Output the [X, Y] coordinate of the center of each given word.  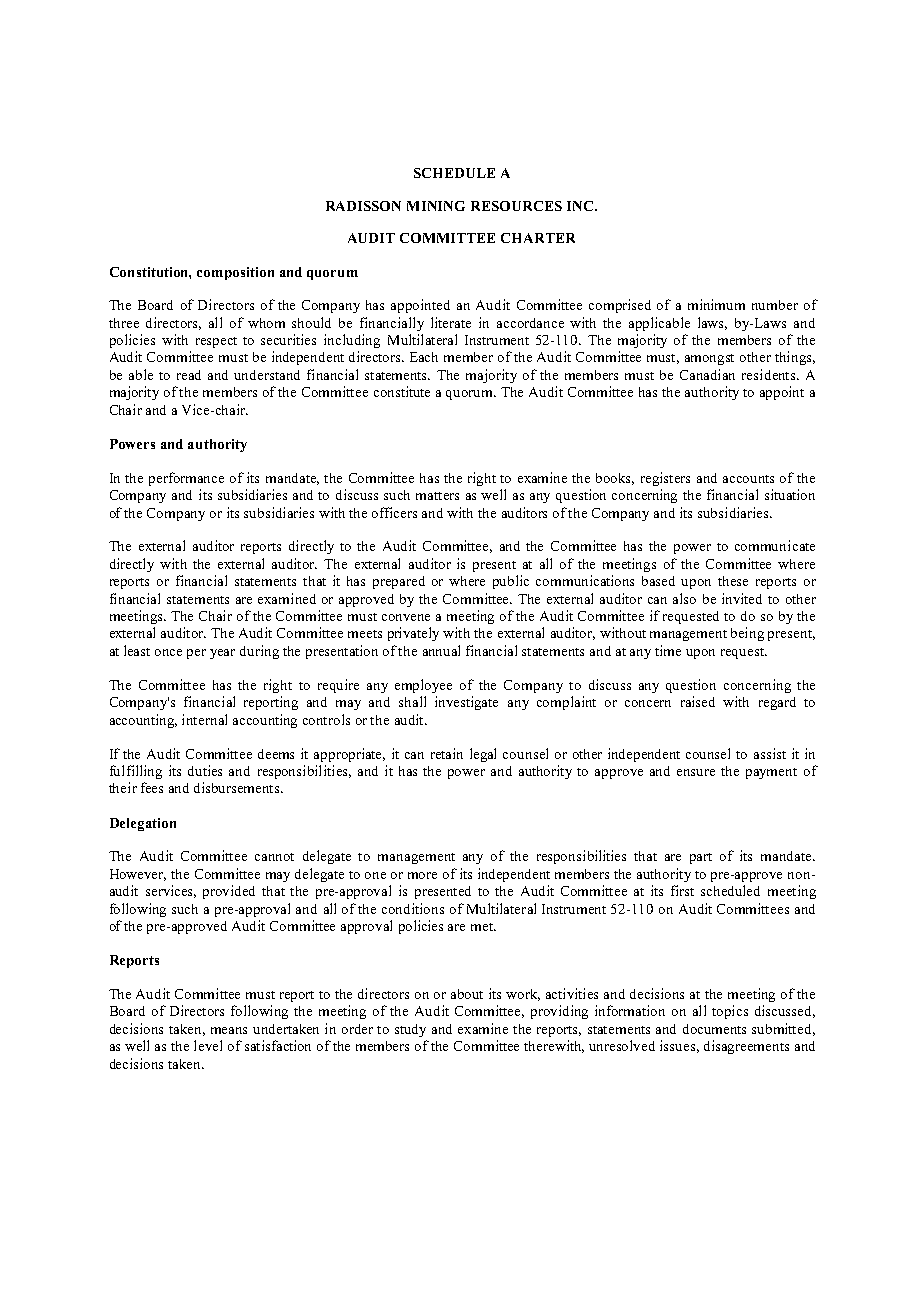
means [229, 1030]
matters [437, 496]
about [467, 994]
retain [447, 753]
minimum [716, 304]
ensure [696, 772]
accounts [748, 479]
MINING [436, 206]
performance [186, 479]
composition [235, 273]
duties [205, 770]
